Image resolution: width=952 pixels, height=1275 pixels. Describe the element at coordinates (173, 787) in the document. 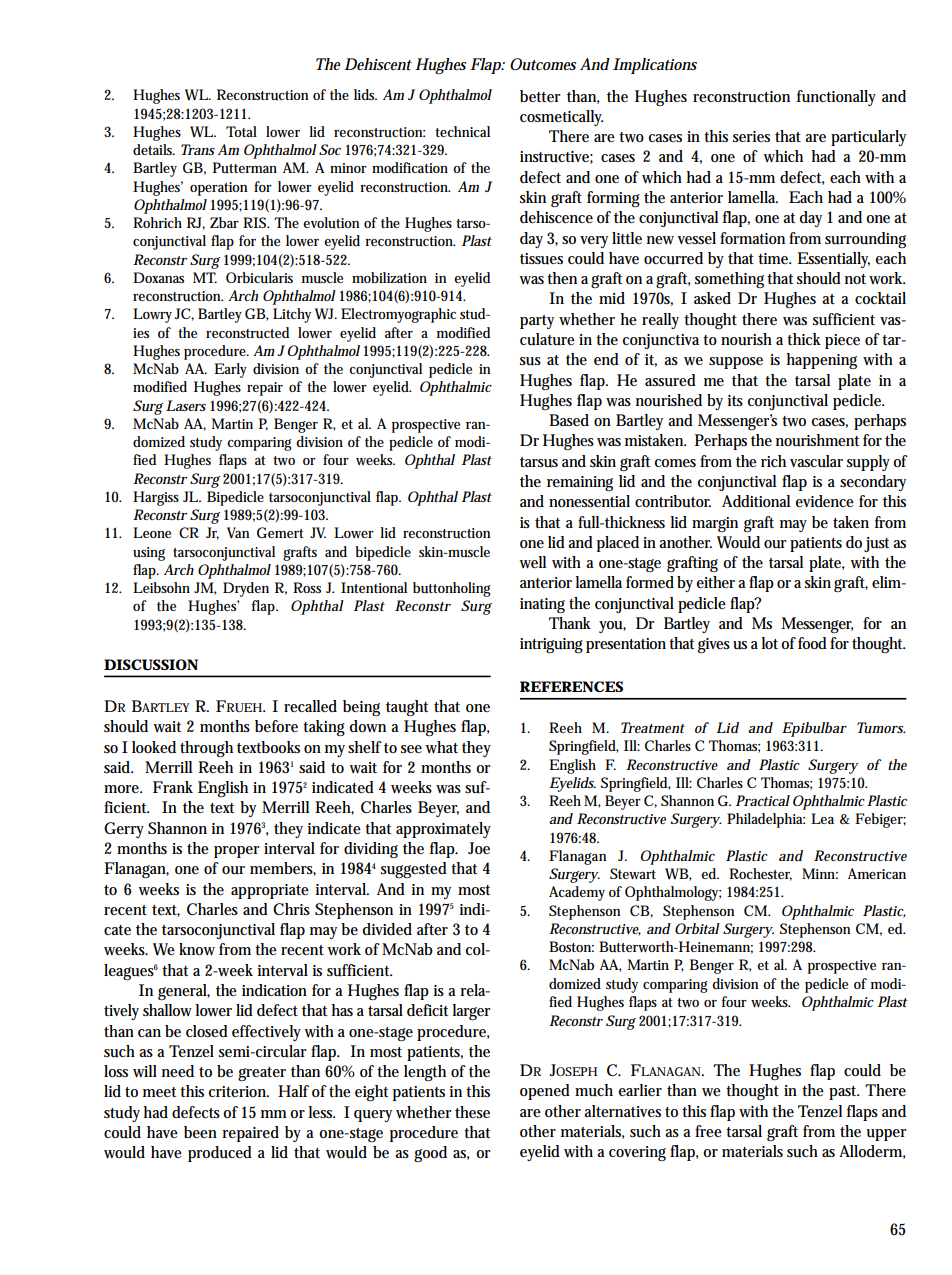

I see `Frank` at that location.
